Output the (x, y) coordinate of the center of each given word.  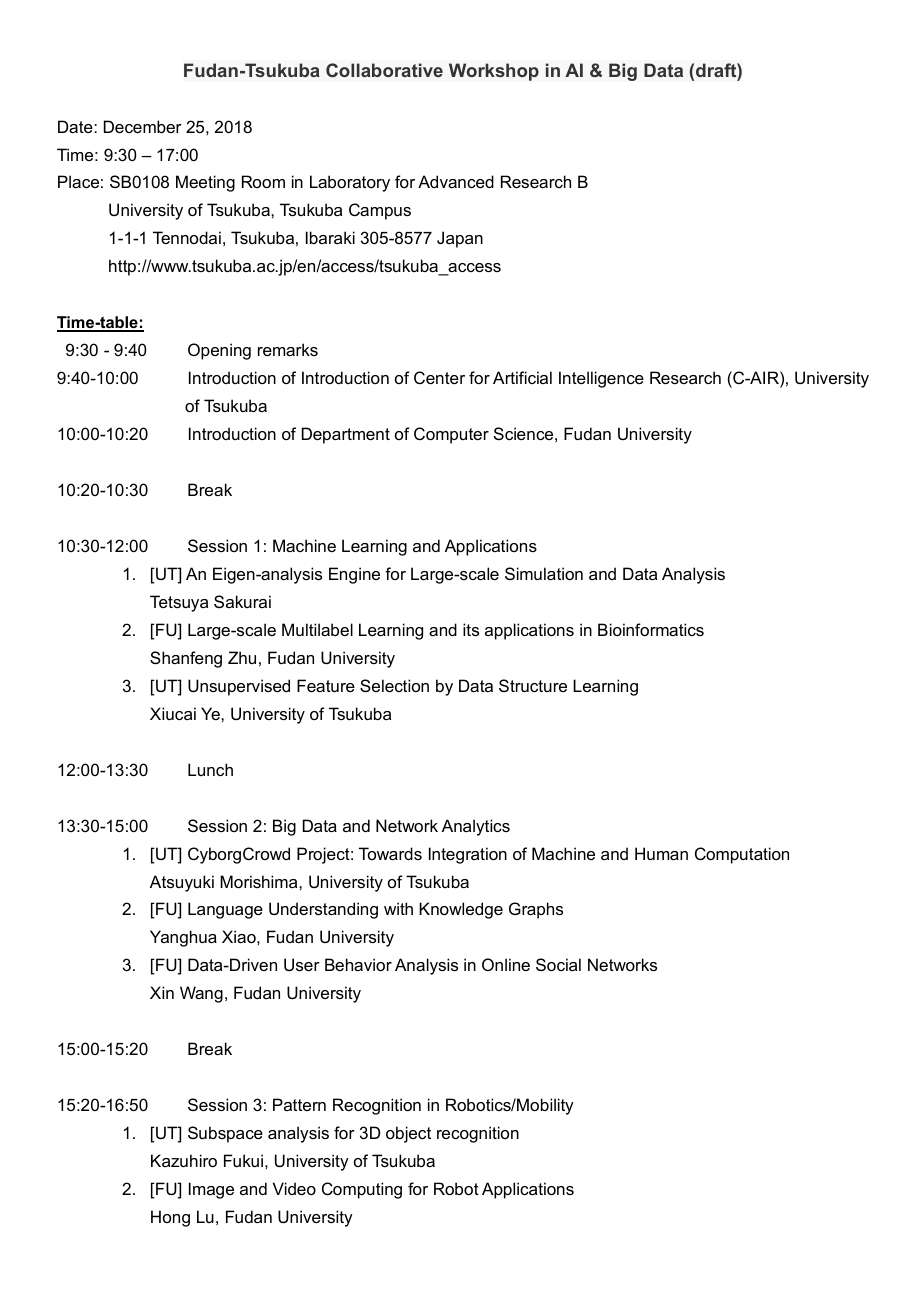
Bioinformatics (651, 629)
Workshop (494, 72)
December (143, 126)
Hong (170, 1218)
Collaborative (384, 70)
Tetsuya (179, 603)
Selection (394, 685)
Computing (362, 1190)
